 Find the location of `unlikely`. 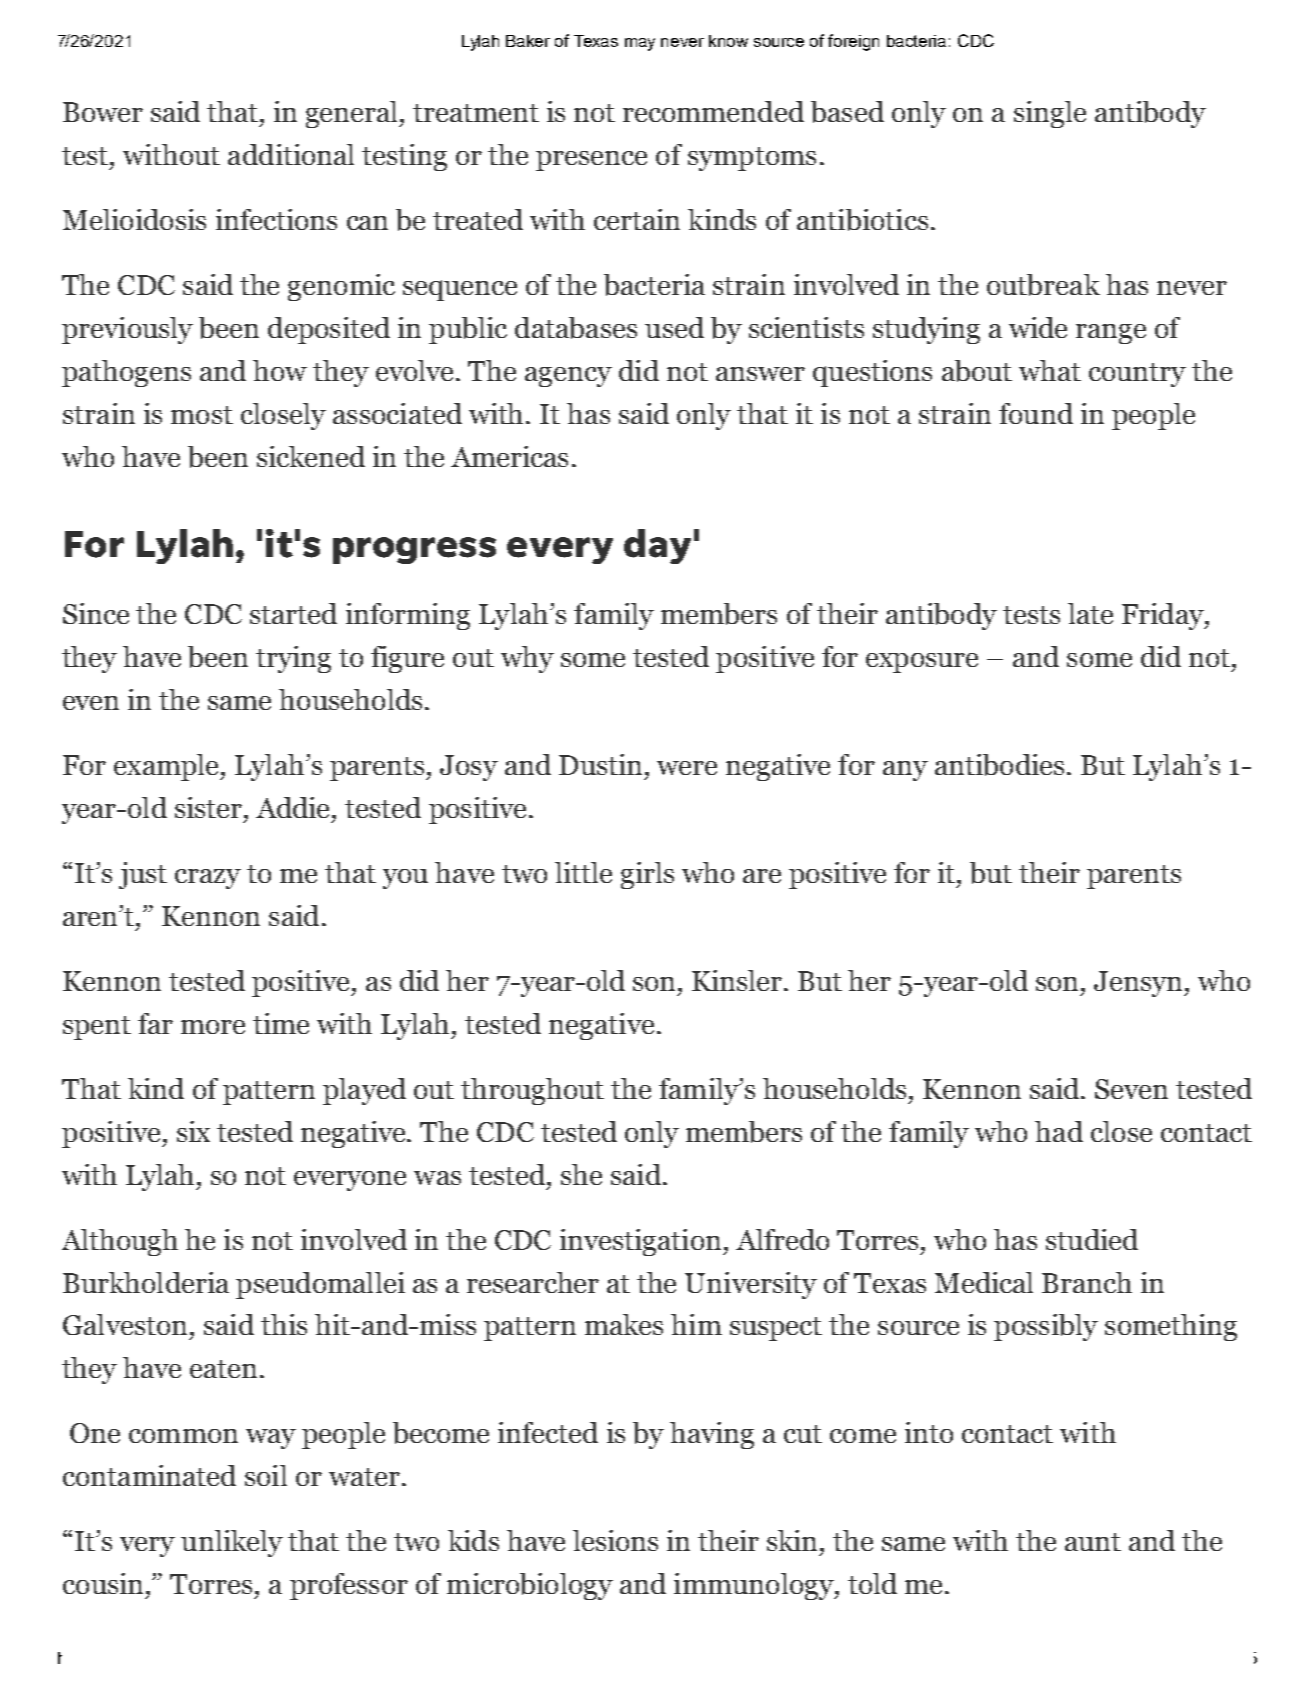

unlikely is located at coordinates (232, 1543).
